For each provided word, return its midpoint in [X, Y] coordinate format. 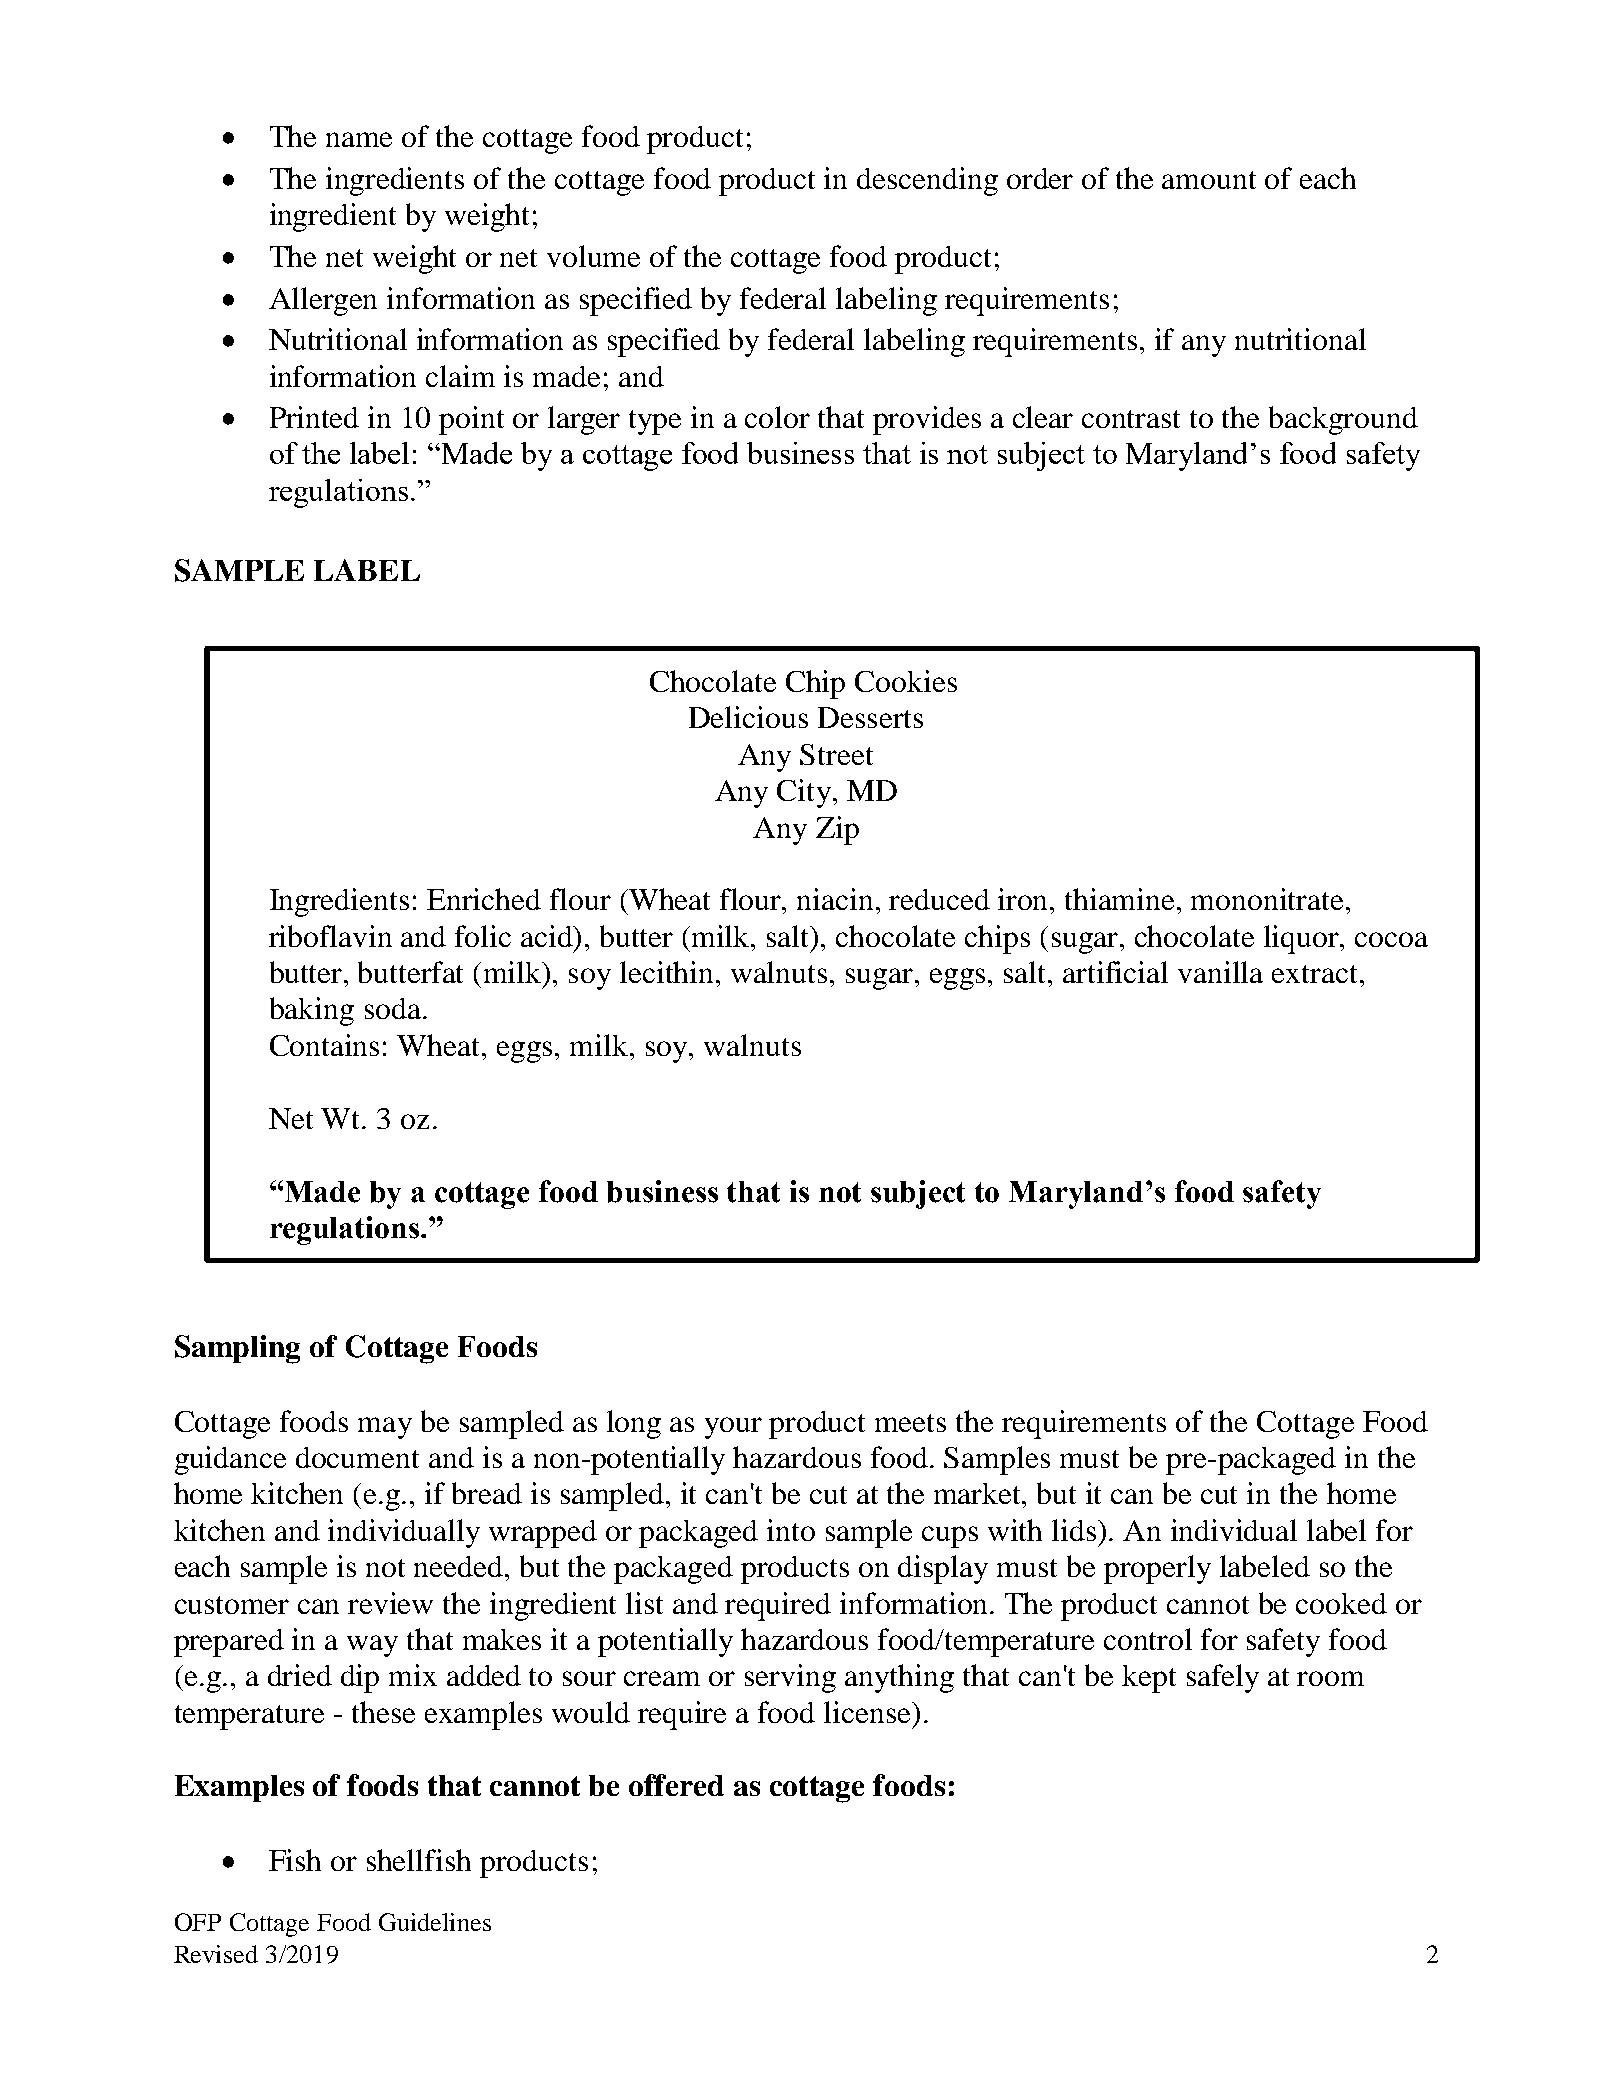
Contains [324, 1045]
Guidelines [435, 1922]
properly [1157, 1569]
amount [1209, 180]
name [359, 139]
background [1343, 420]
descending [927, 181]
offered [676, 1785]
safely [1223, 1678]
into [791, 1530]
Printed [314, 417]
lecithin [668, 972]
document [357, 1457]
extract [1316, 974]
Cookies [906, 681]
